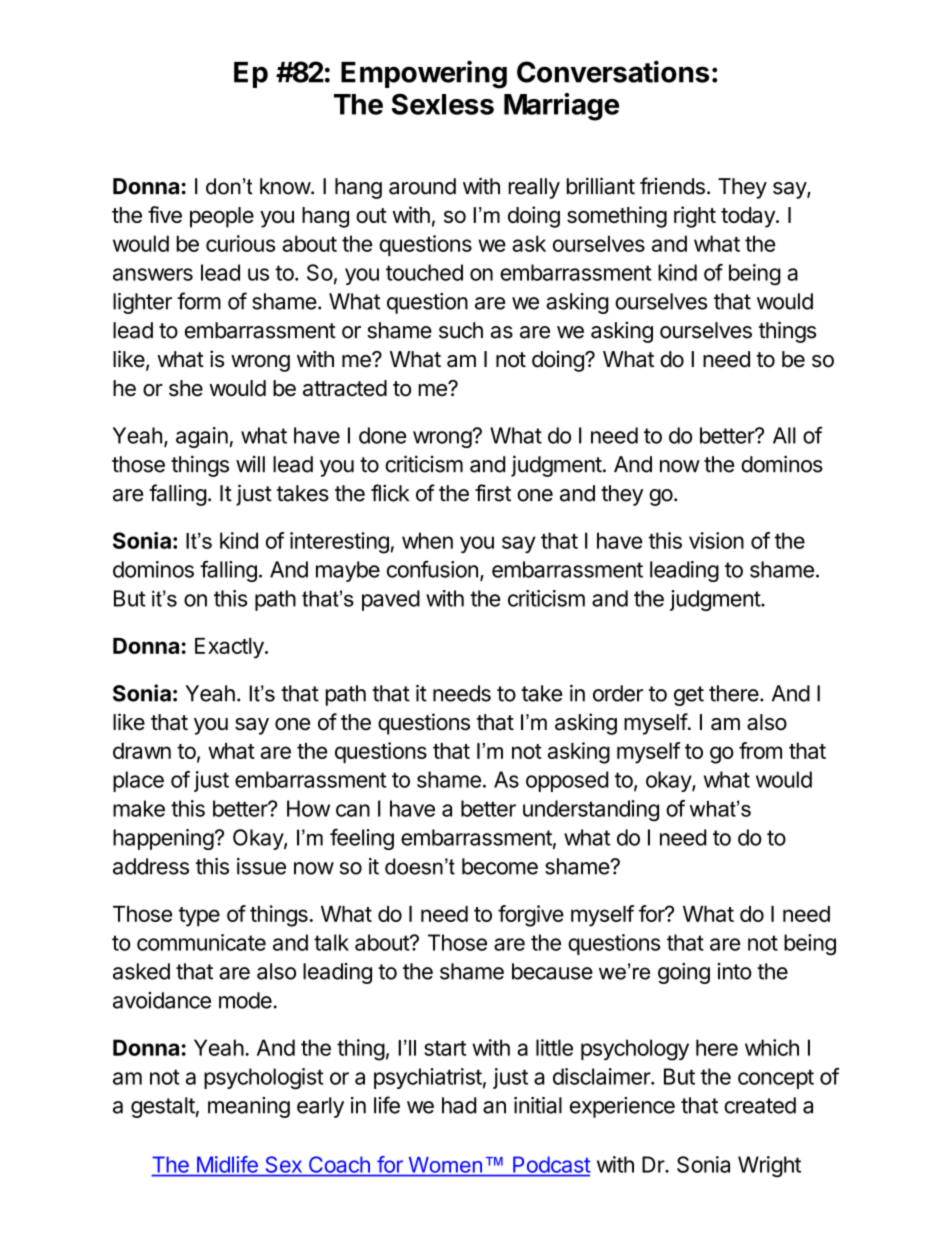 The image size is (952, 1233). What do you see at coordinates (286, 186) in the screenshot?
I see `know` at bounding box center [286, 186].
